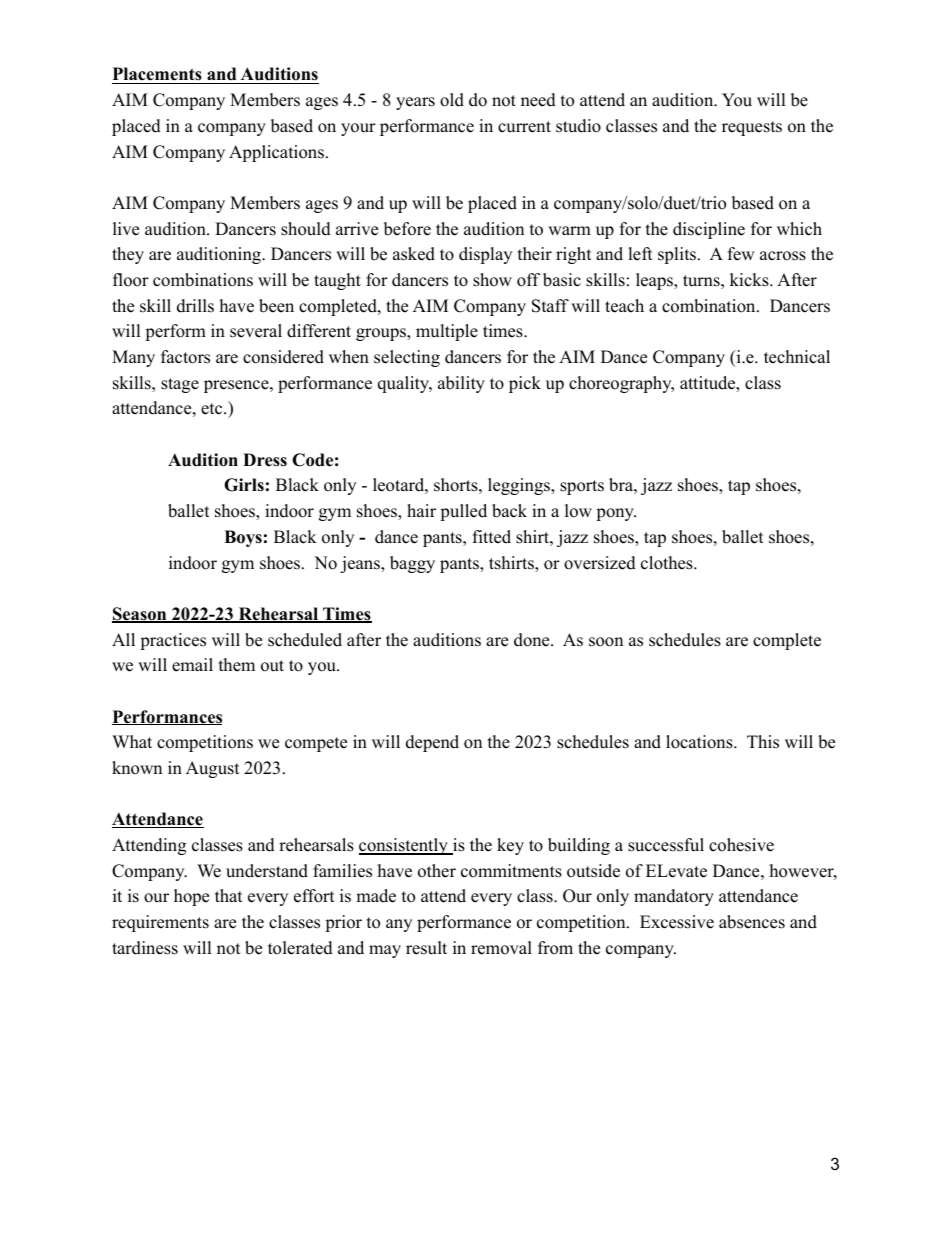 This document has width=952, height=1233. What do you see at coordinates (752, 922) in the document?
I see `absences` at bounding box center [752, 922].
